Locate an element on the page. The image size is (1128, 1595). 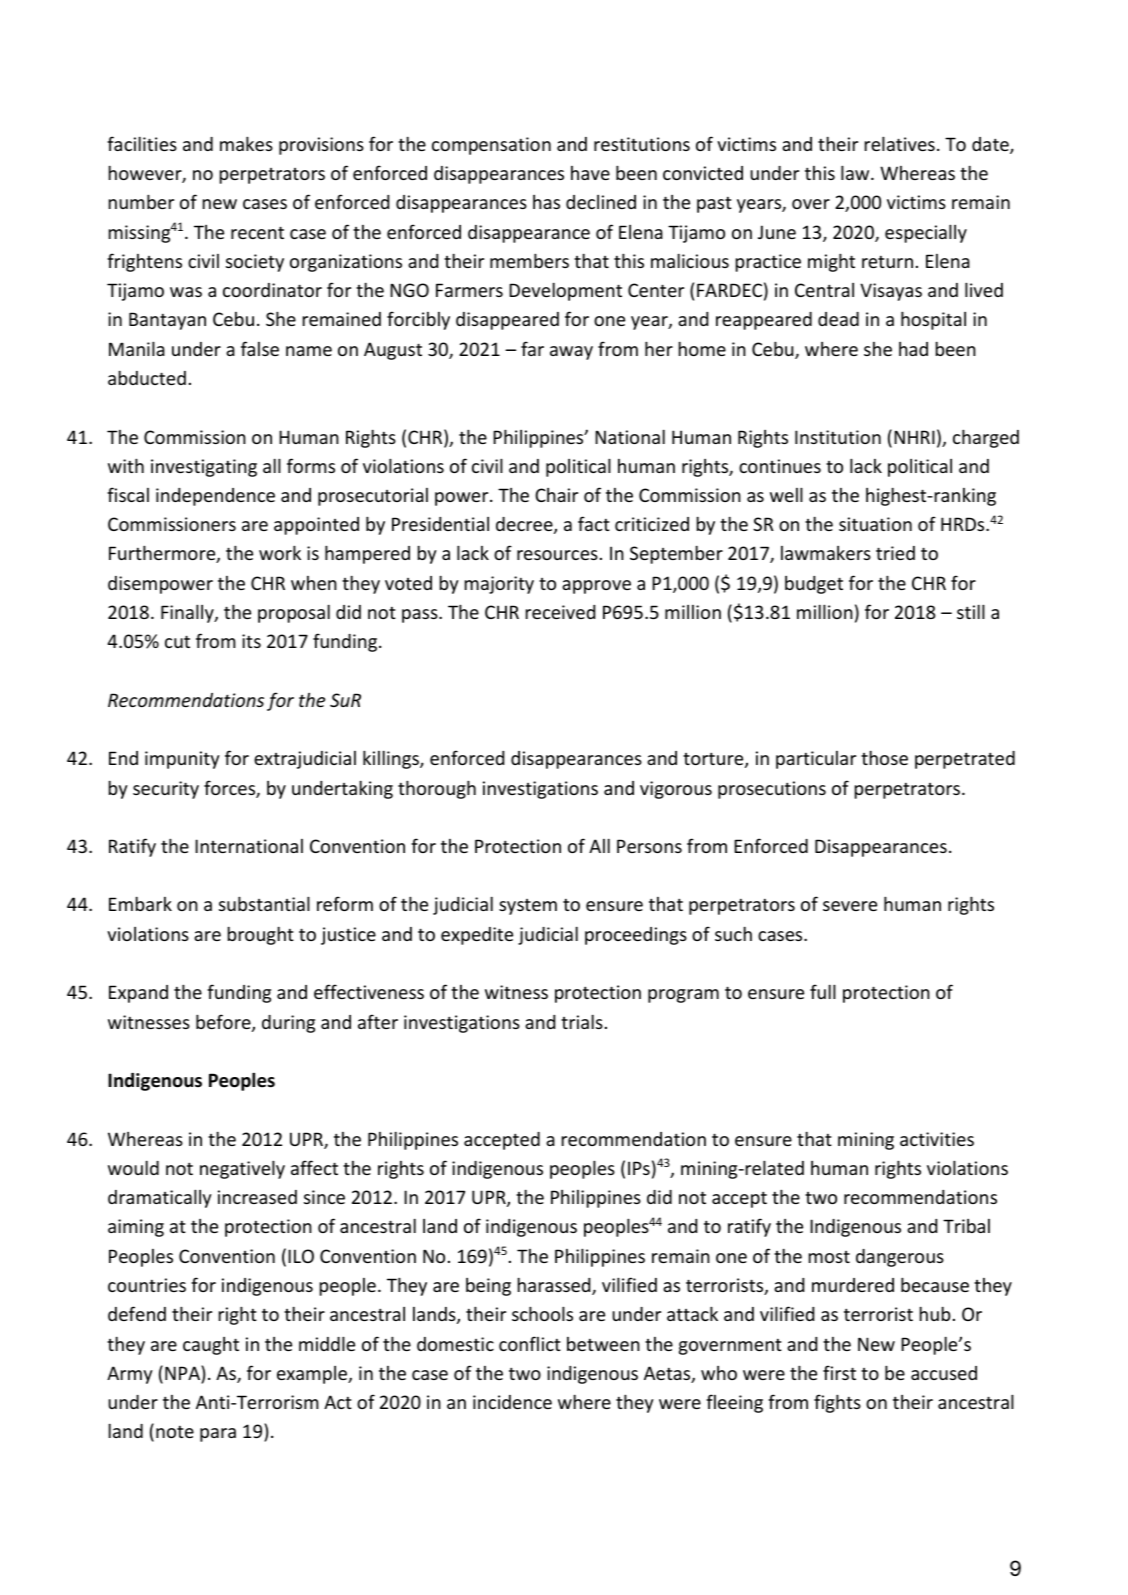
before is located at coordinates (224, 1023).
